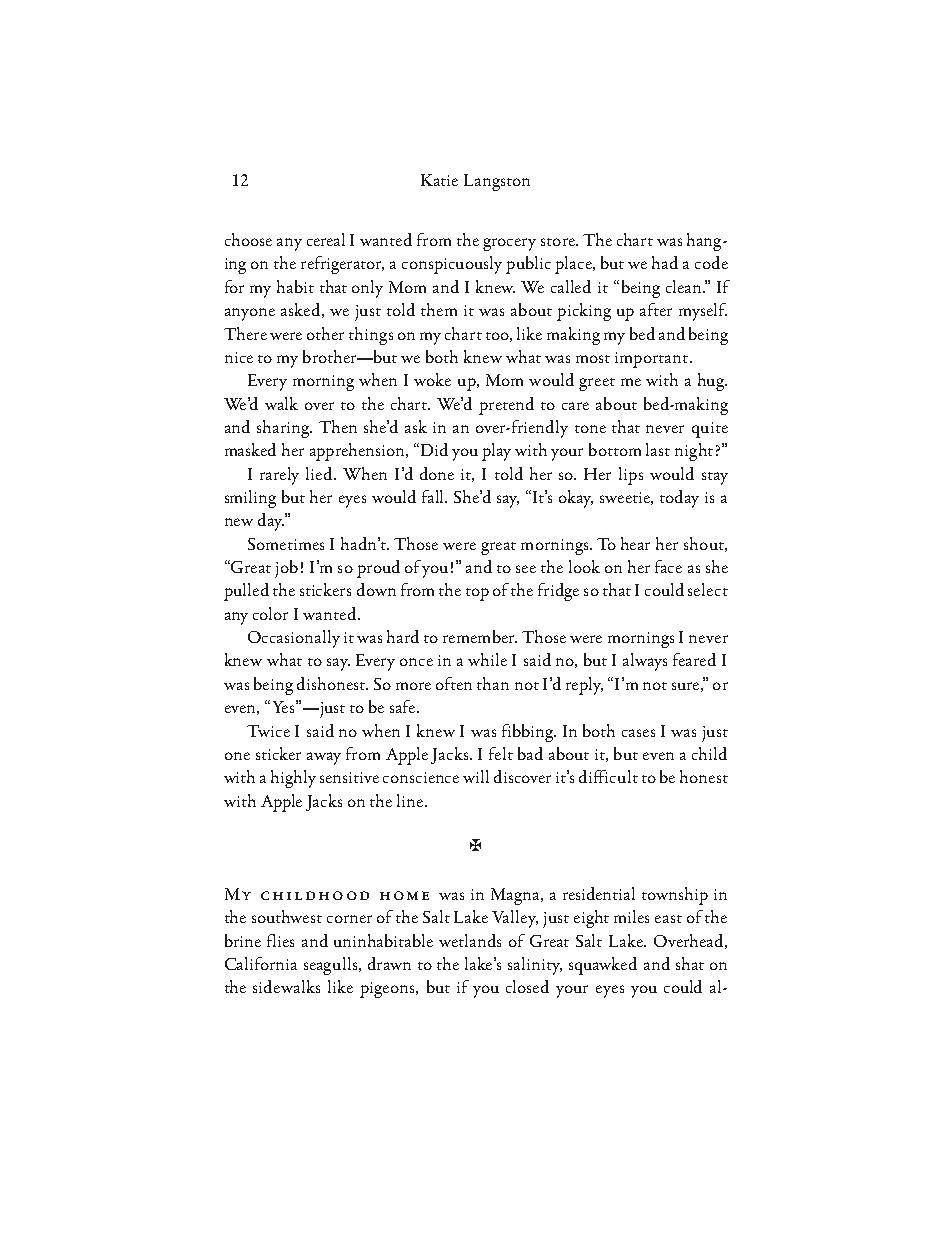 The width and height of the page is (952, 1233). Describe the element at coordinates (268, 731) in the page. I see `Twice` at that location.
